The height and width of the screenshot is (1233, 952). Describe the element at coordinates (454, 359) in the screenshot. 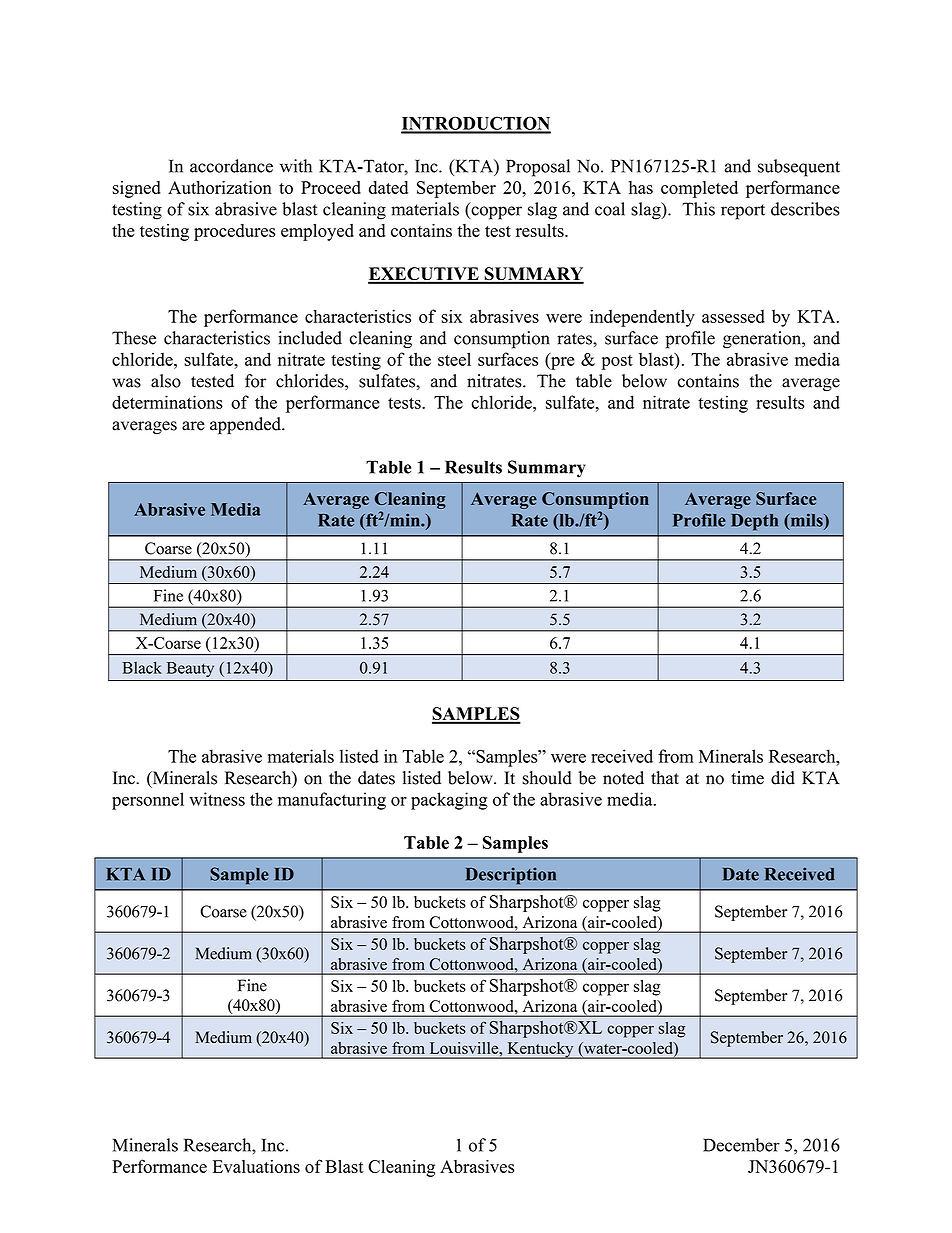

I see `steel` at that location.
